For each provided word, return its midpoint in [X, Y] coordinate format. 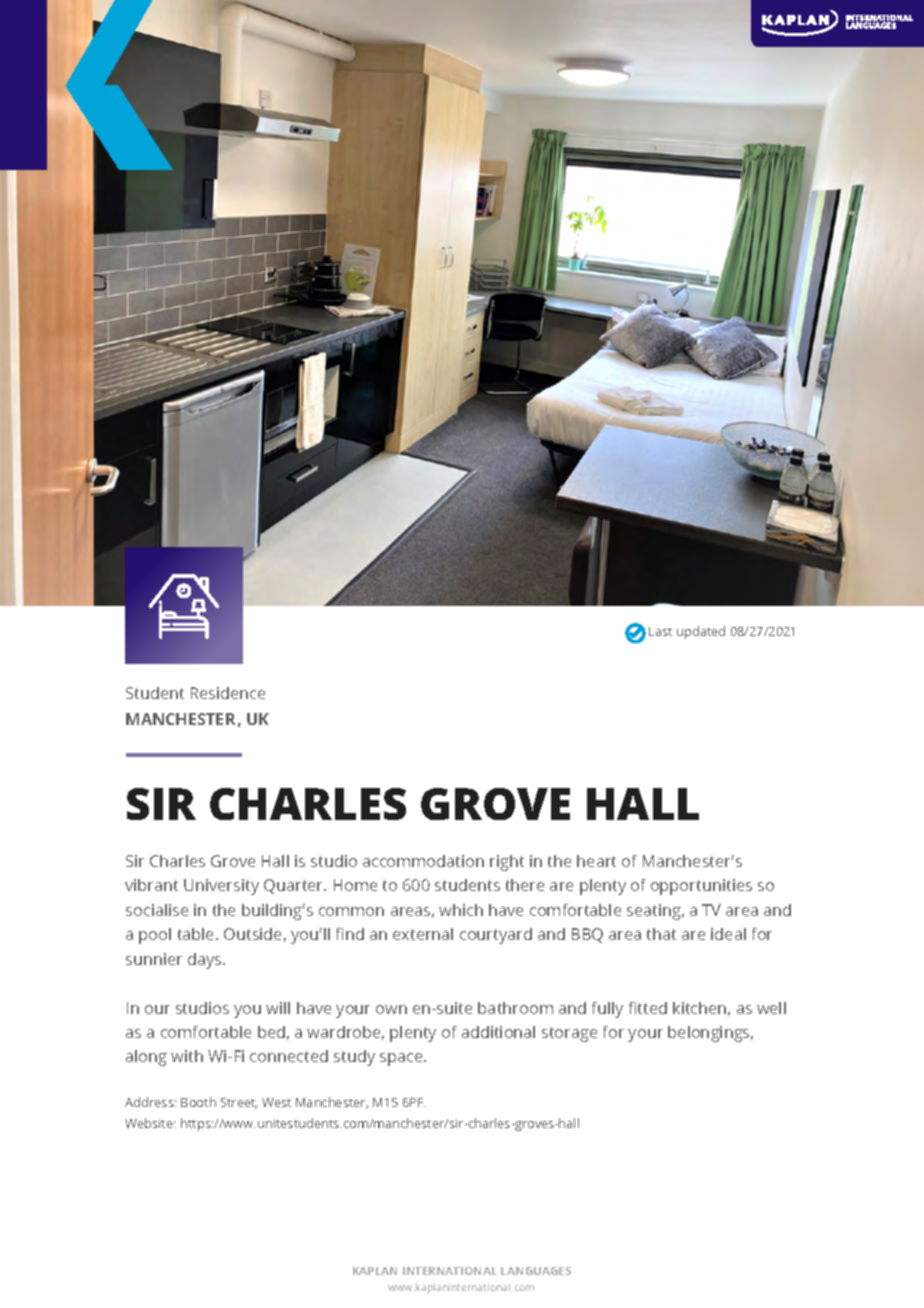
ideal [728, 934]
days [206, 961]
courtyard [496, 936]
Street [239, 1103]
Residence [228, 693]
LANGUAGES [536, 1271]
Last [660, 631]
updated [701, 632]
